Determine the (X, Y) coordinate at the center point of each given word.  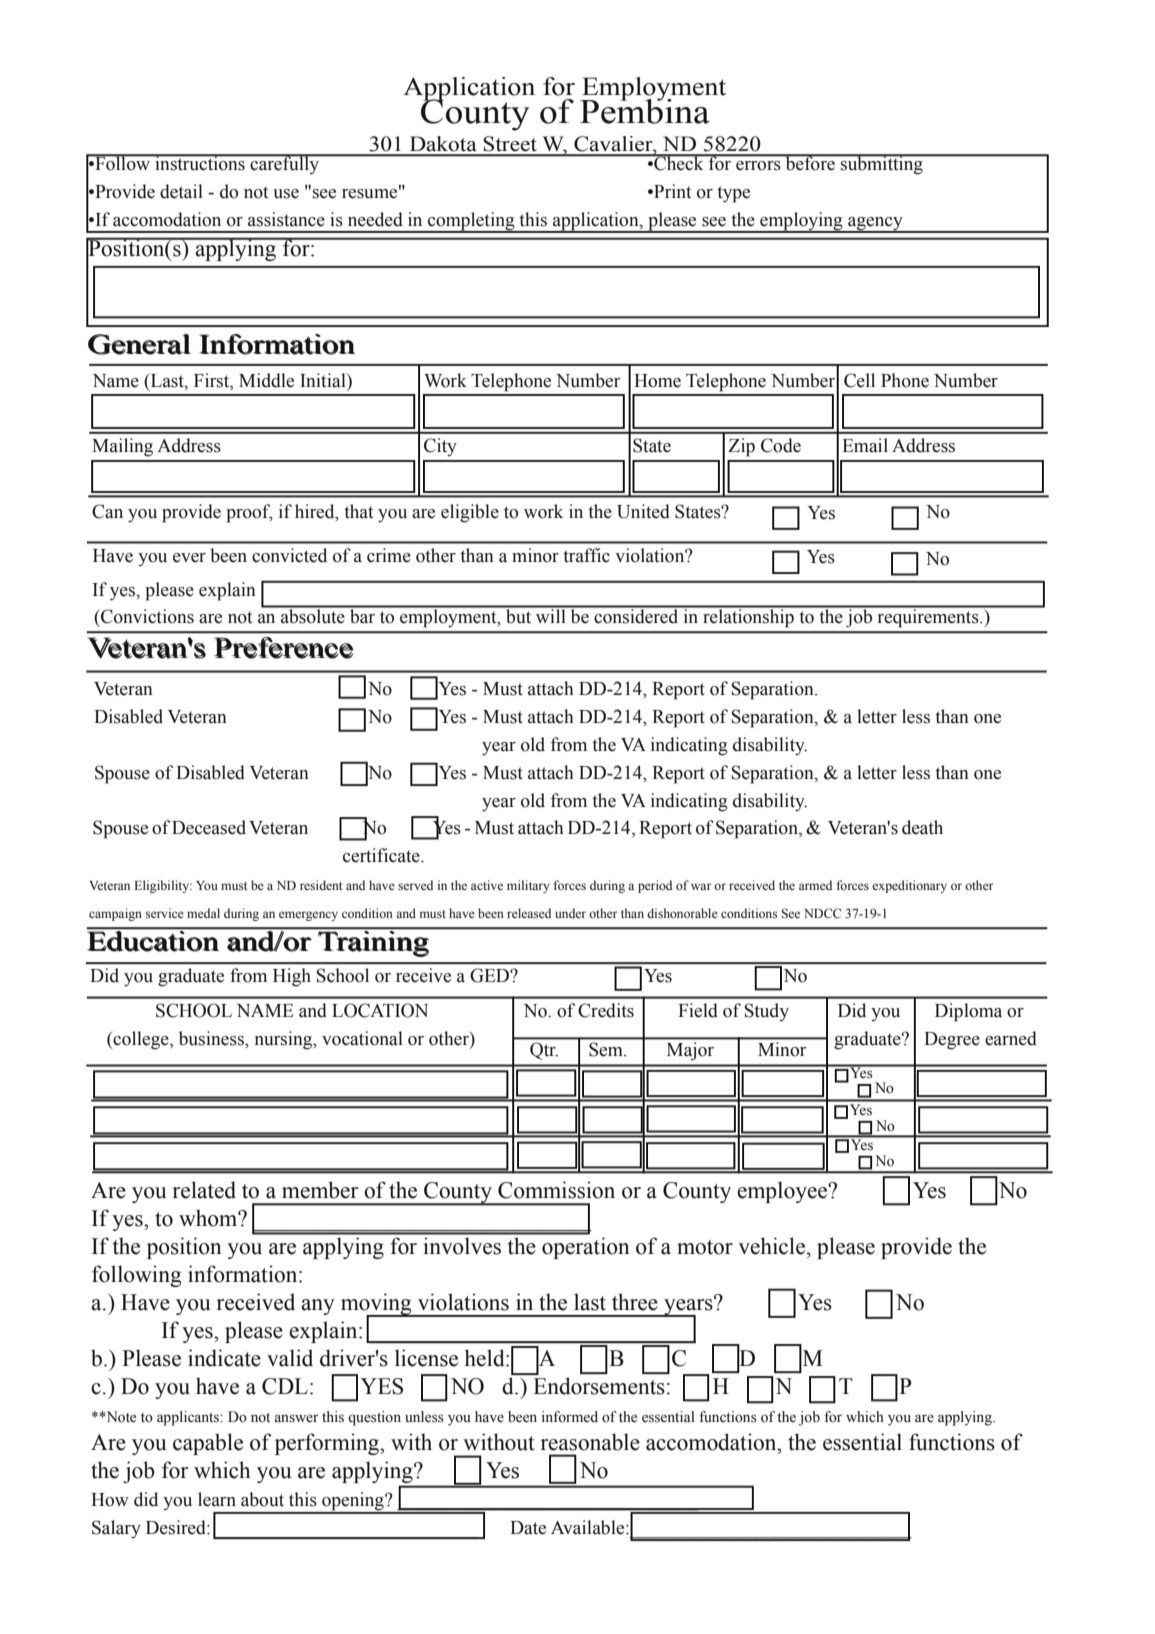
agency (875, 224)
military (528, 886)
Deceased (209, 827)
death (922, 827)
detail (181, 191)
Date (528, 1528)
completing (471, 222)
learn (217, 1499)
